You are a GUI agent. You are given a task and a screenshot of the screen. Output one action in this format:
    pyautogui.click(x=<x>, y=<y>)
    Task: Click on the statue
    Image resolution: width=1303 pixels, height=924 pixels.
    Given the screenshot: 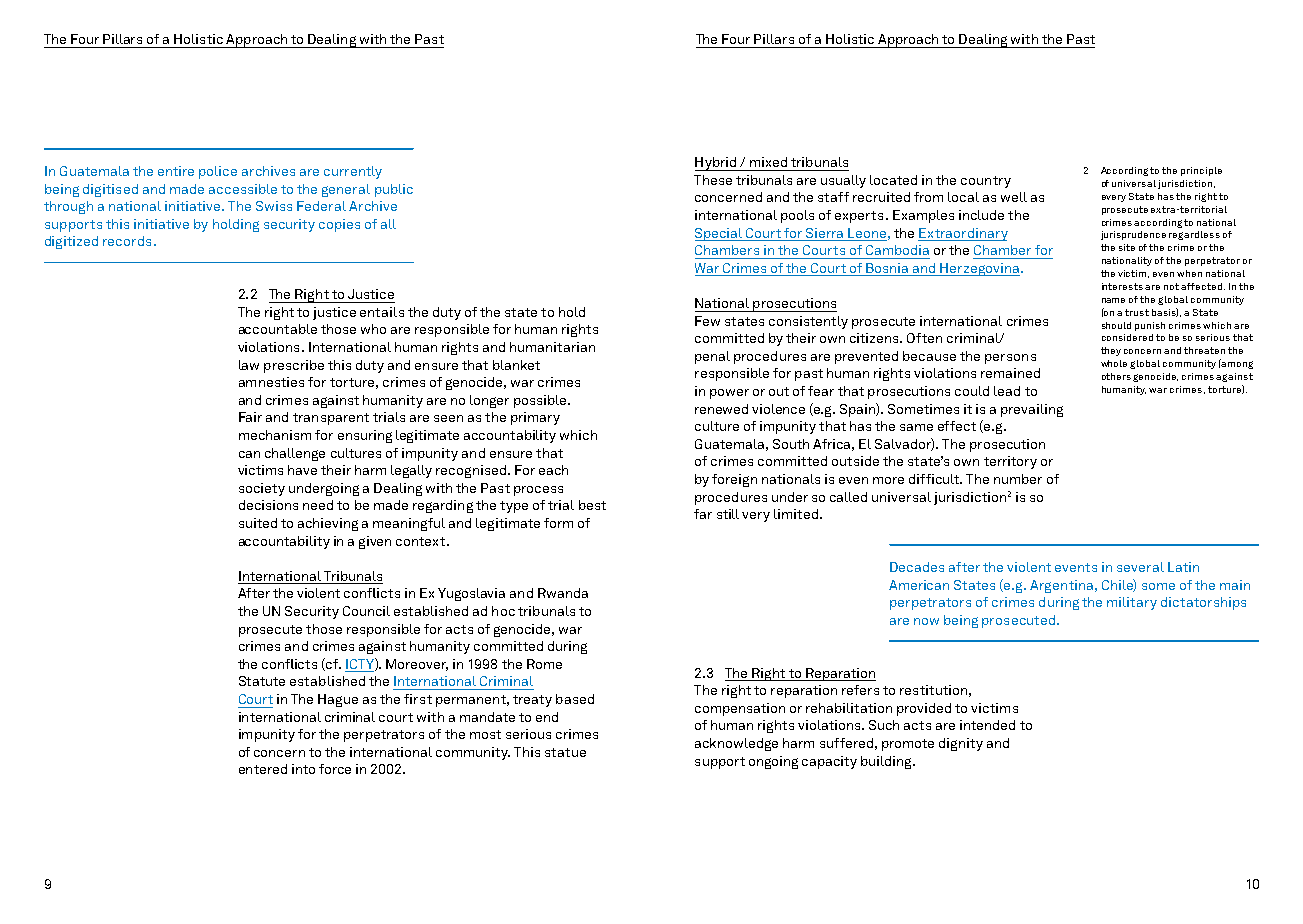 What is the action you would take?
    pyautogui.click(x=565, y=752)
